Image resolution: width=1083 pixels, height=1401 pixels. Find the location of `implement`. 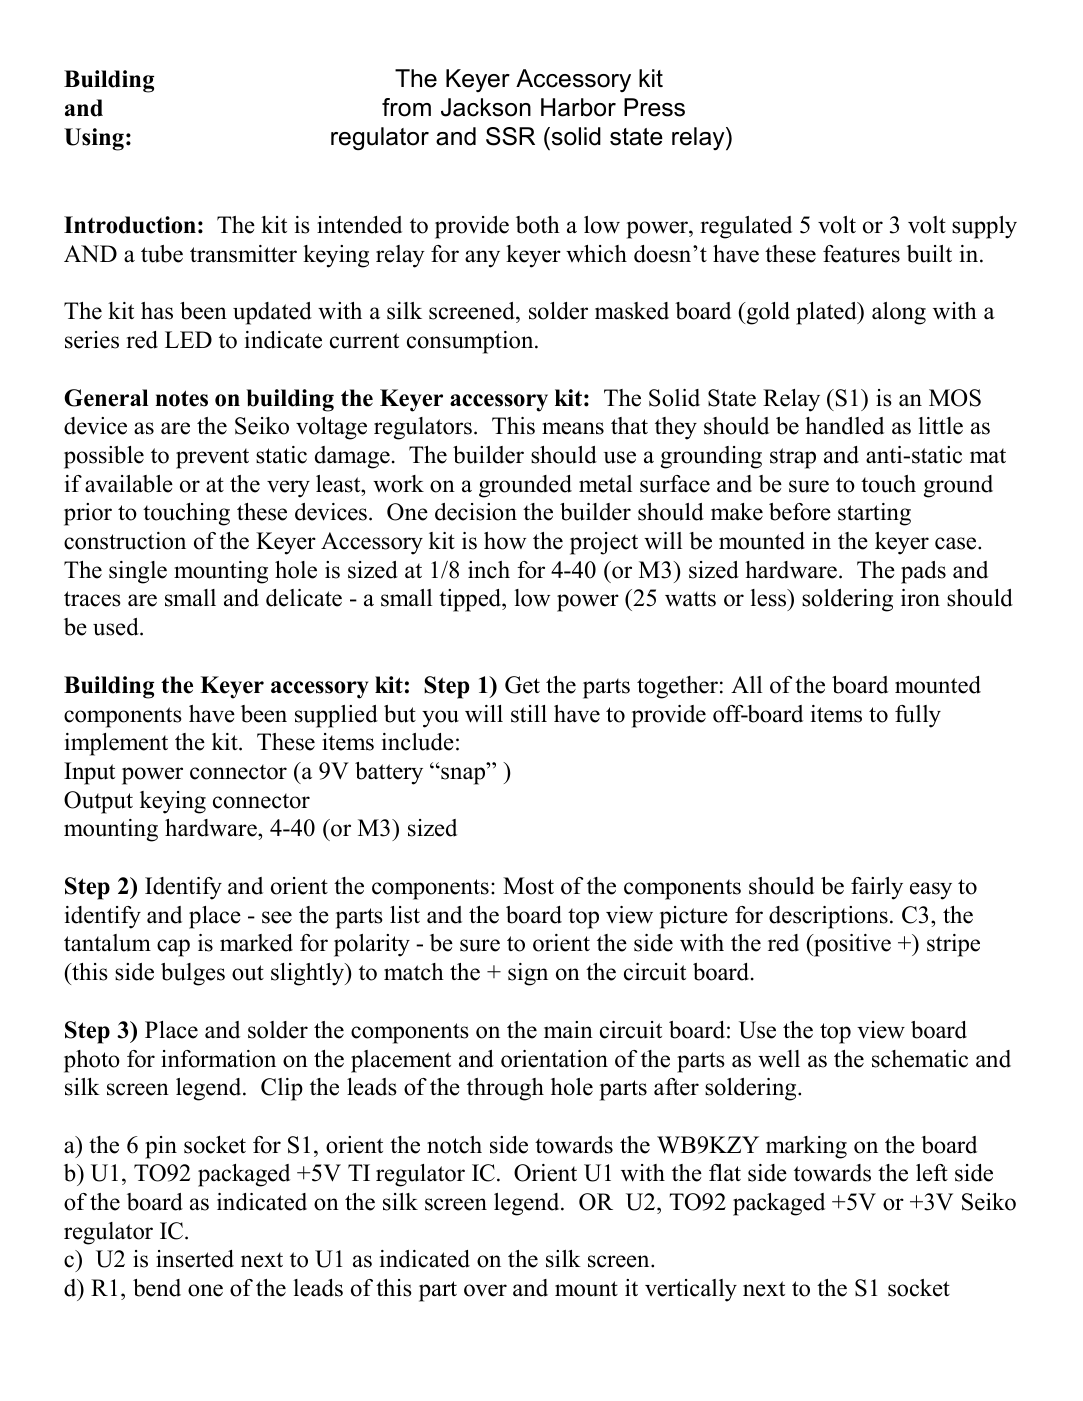

implement is located at coordinates (116, 744).
